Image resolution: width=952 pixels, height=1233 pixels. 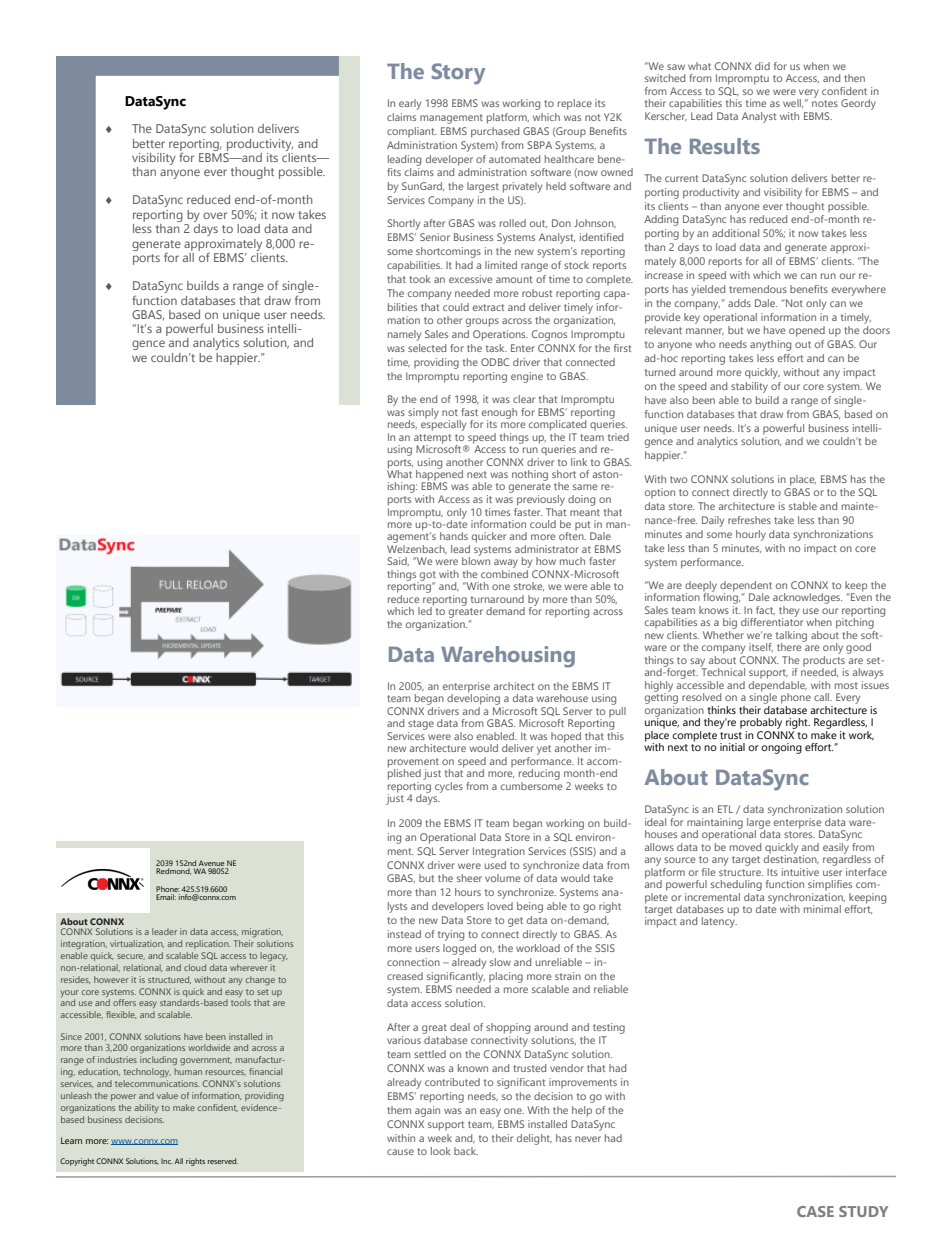 I want to click on developing, so click(x=473, y=698).
